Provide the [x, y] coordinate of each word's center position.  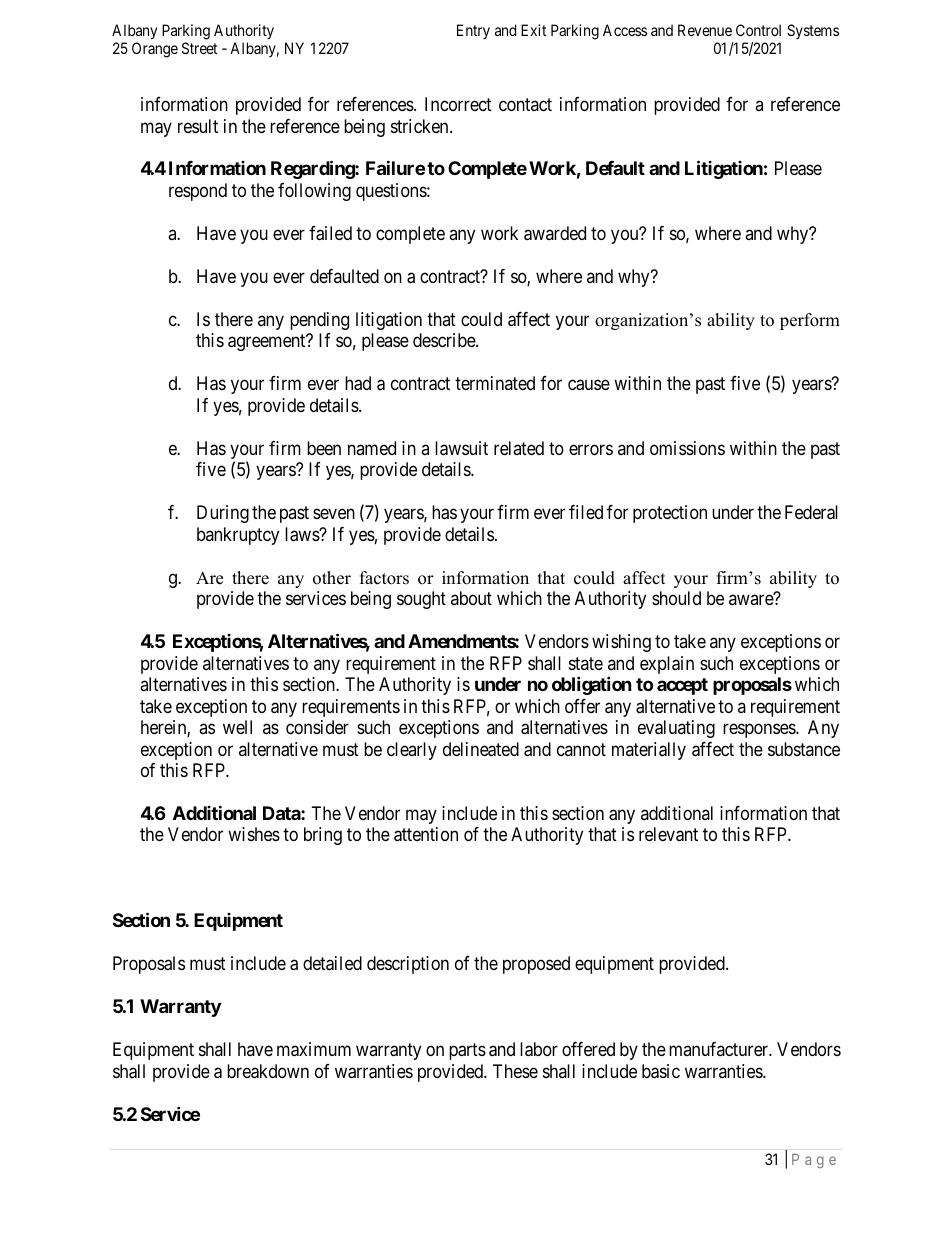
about [471, 598]
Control [758, 30]
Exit [533, 30]
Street [199, 48]
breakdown [268, 1071]
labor [539, 1049]
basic [661, 1071]
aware [751, 600]
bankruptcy [238, 536]
